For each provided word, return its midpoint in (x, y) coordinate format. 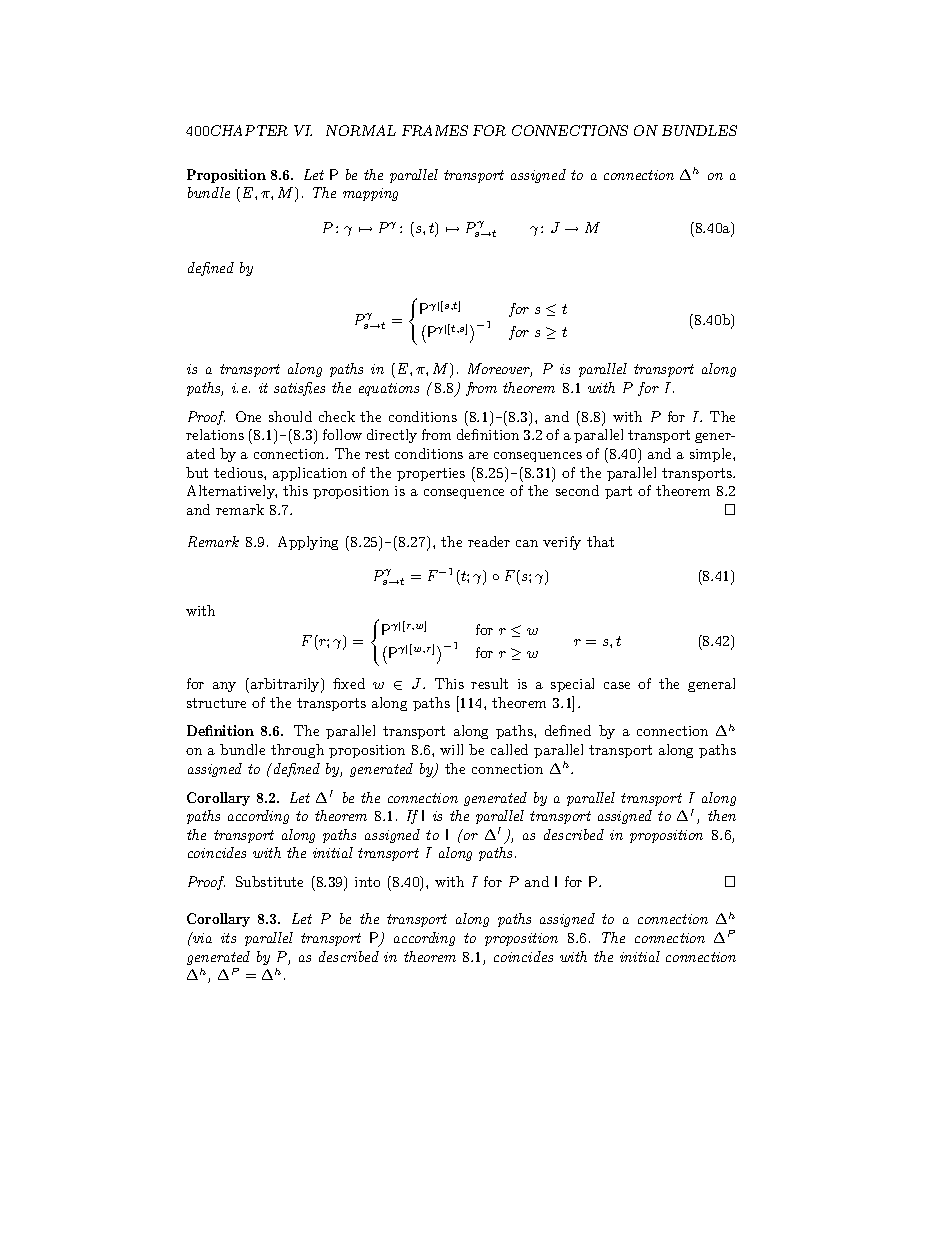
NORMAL (361, 130)
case (617, 685)
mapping (370, 194)
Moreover (500, 370)
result (489, 683)
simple (712, 455)
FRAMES (435, 130)
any (224, 687)
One (248, 416)
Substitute (269, 881)
